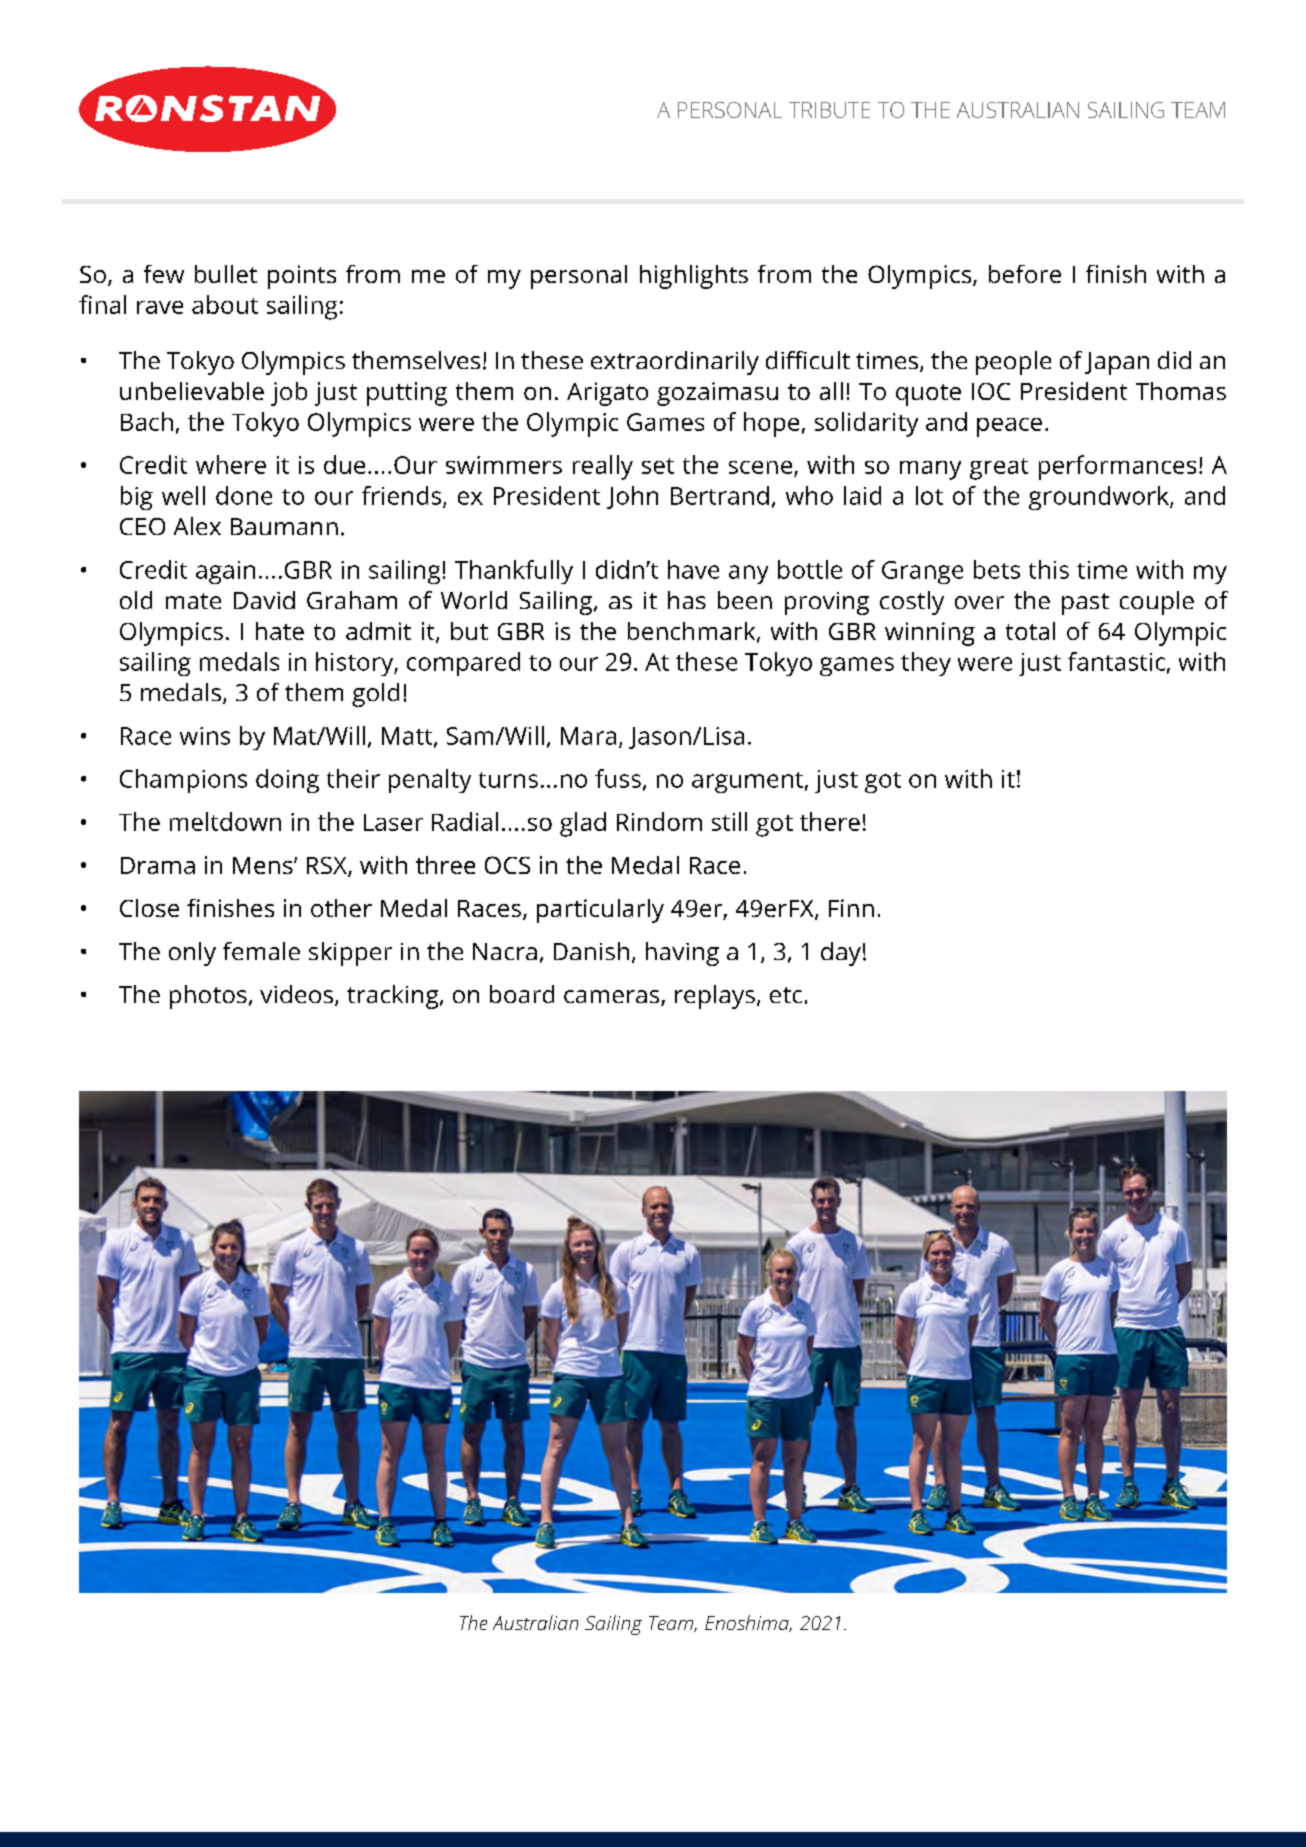  Describe the element at coordinates (618, 778) in the screenshot. I see `fuss` at that location.
